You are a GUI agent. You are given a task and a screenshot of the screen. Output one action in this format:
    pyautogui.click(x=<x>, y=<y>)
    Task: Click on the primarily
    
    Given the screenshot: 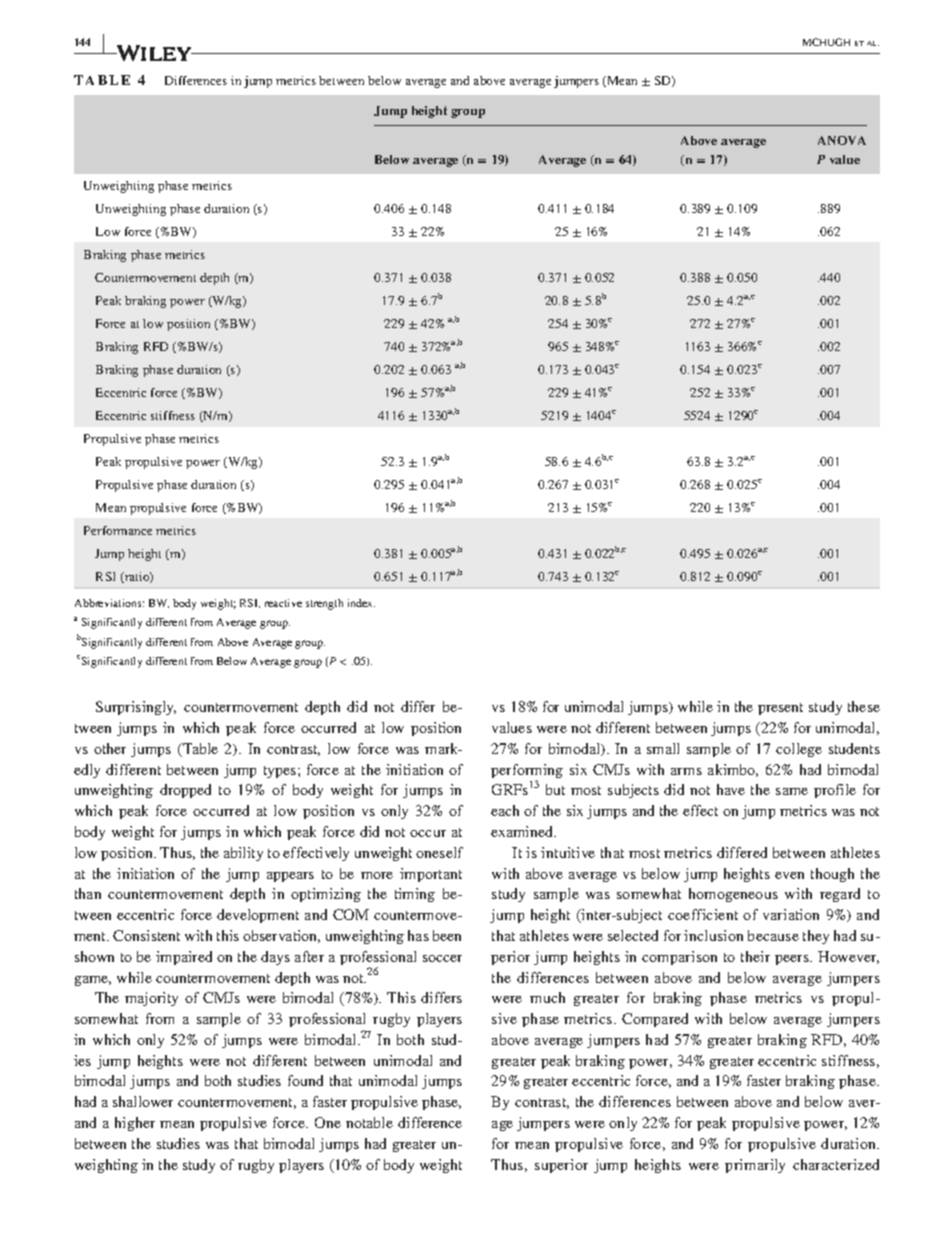 What is the action you would take?
    pyautogui.click(x=755, y=1166)
